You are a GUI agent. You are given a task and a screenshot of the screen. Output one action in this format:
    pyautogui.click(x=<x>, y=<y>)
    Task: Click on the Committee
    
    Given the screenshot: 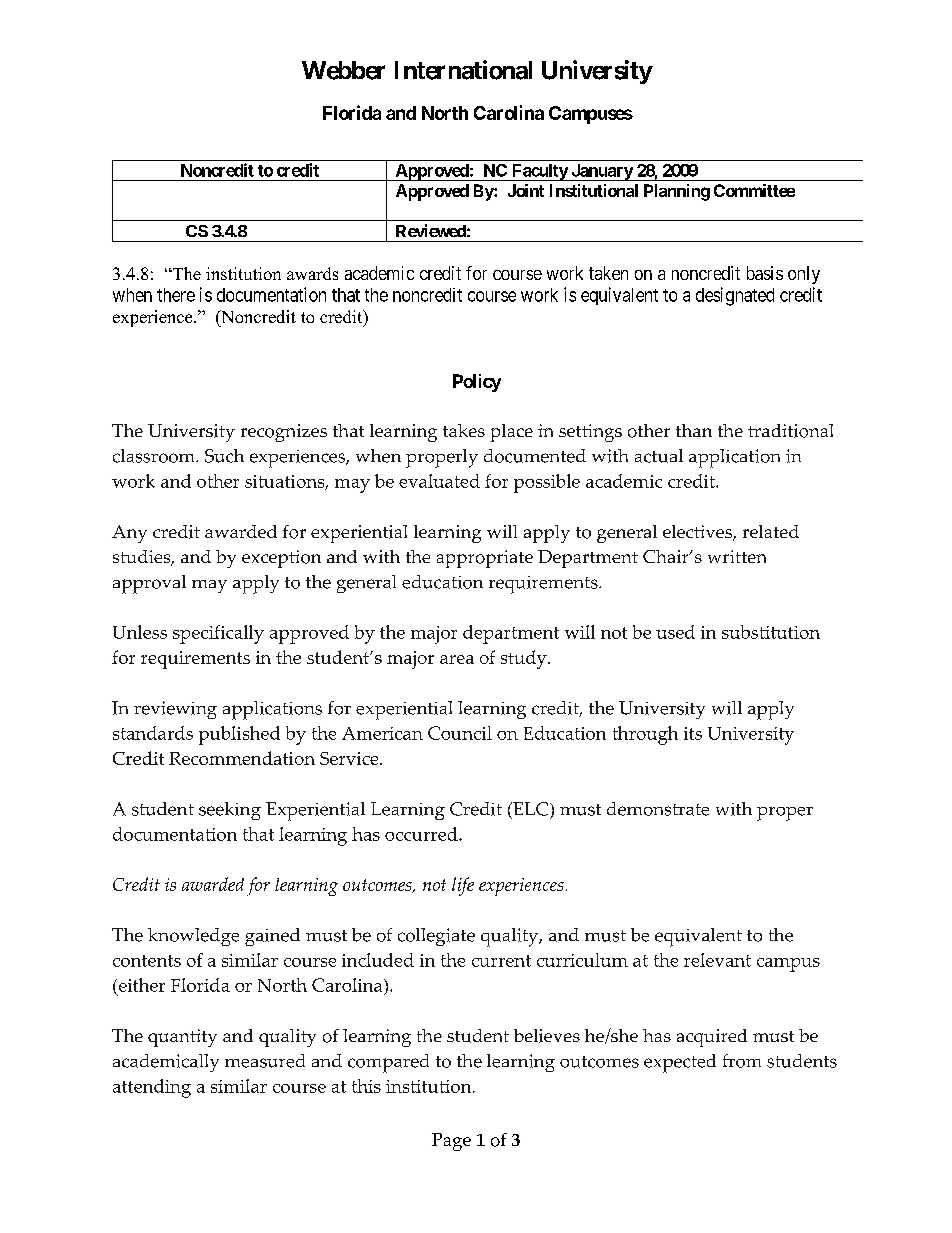 What is the action you would take?
    pyautogui.click(x=754, y=190)
